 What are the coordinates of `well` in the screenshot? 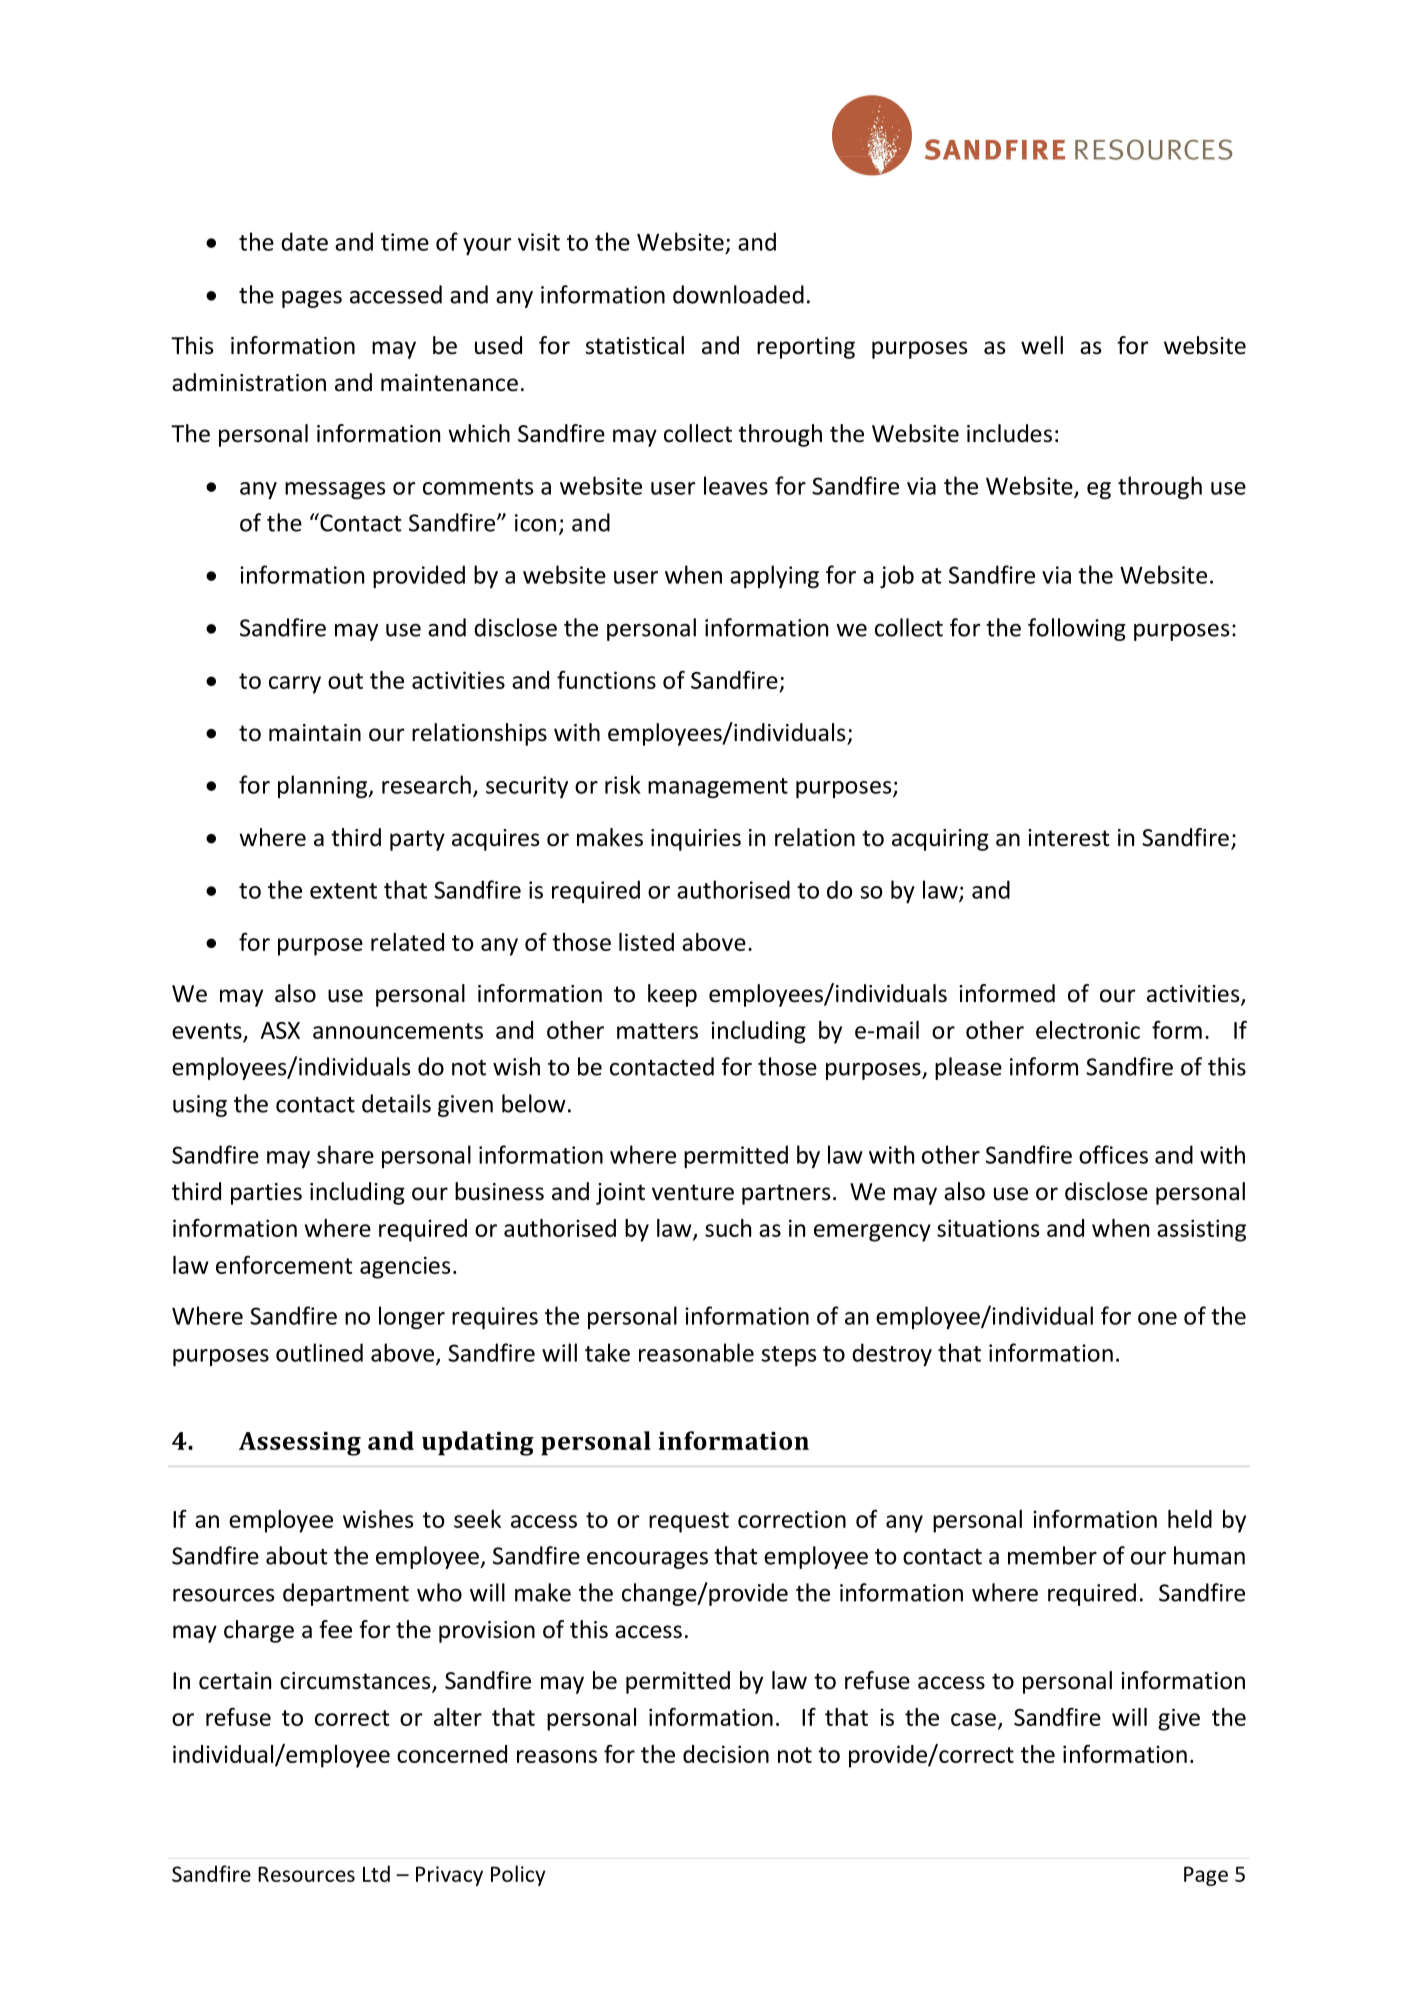 It's located at (1042, 345).
